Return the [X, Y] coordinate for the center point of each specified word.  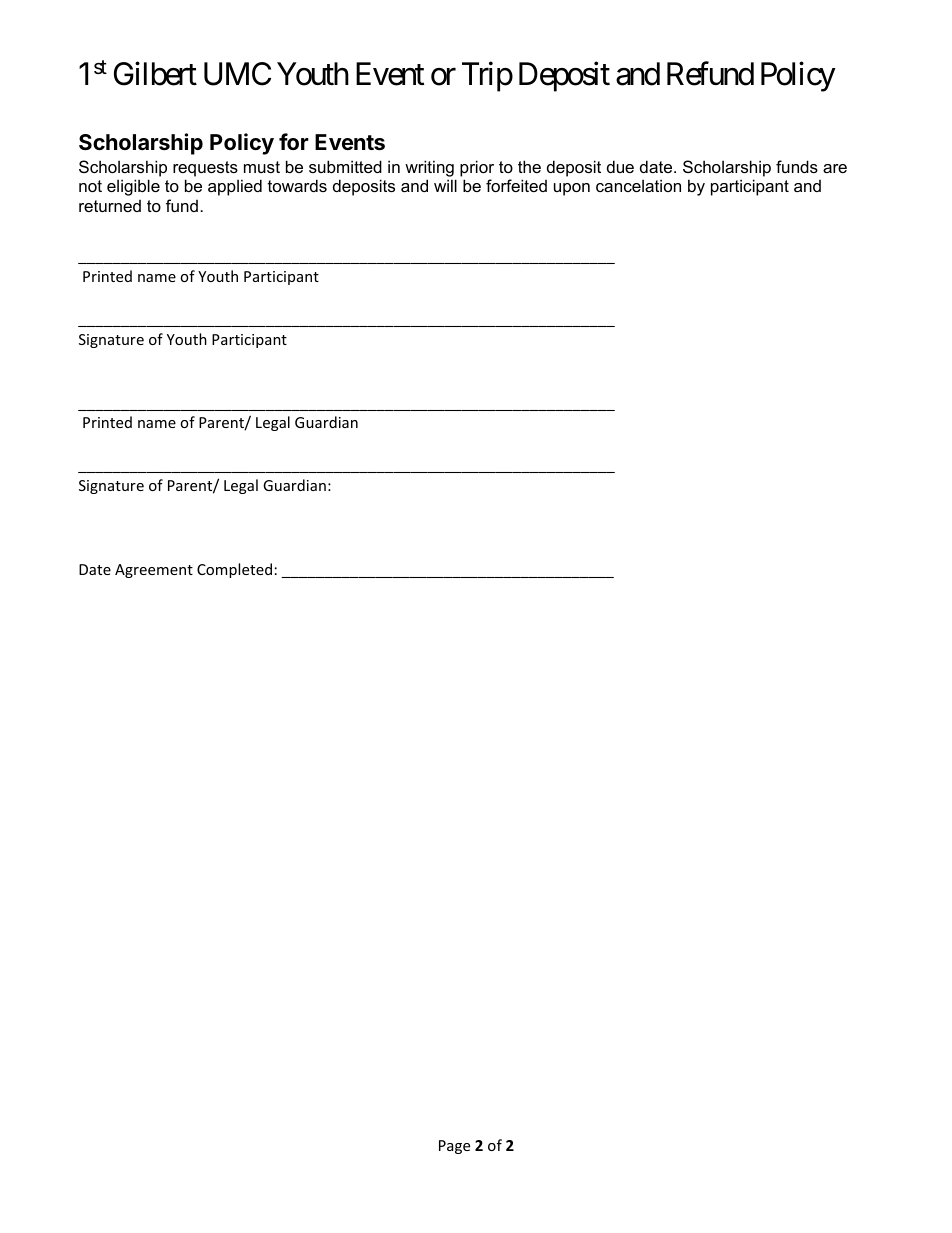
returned [110, 206]
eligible [133, 187]
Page [454, 1147]
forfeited [516, 185]
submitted [345, 166]
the [529, 166]
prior [477, 168]
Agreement [154, 571]
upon [572, 189]
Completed [234, 570]
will [445, 185]
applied [235, 187]
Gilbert [155, 73]
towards [297, 185]
